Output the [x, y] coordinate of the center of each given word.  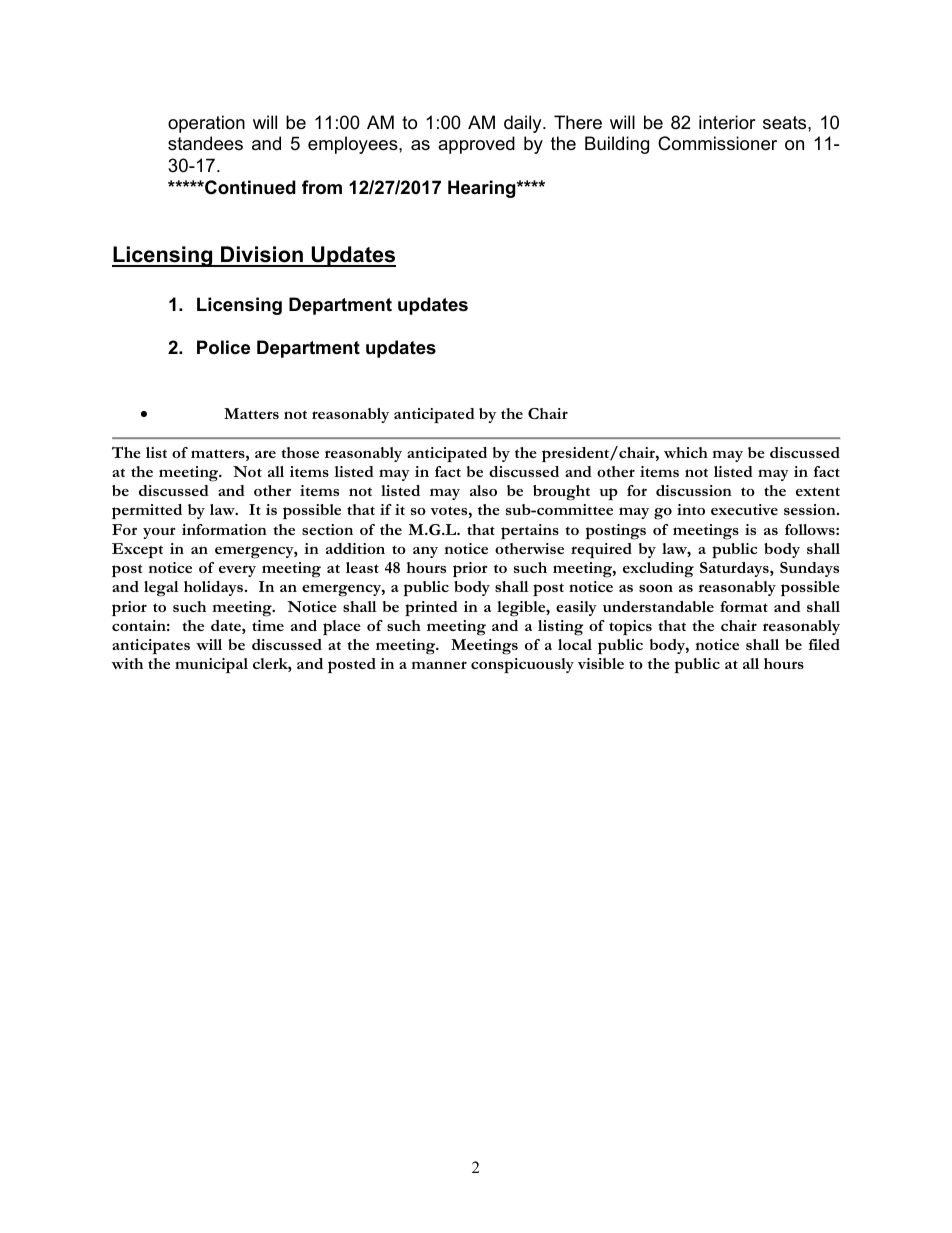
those [300, 452]
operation [206, 124]
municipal [211, 665]
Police [223, 347]
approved [476, 145]
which [686, 452]
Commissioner [717, 143]
